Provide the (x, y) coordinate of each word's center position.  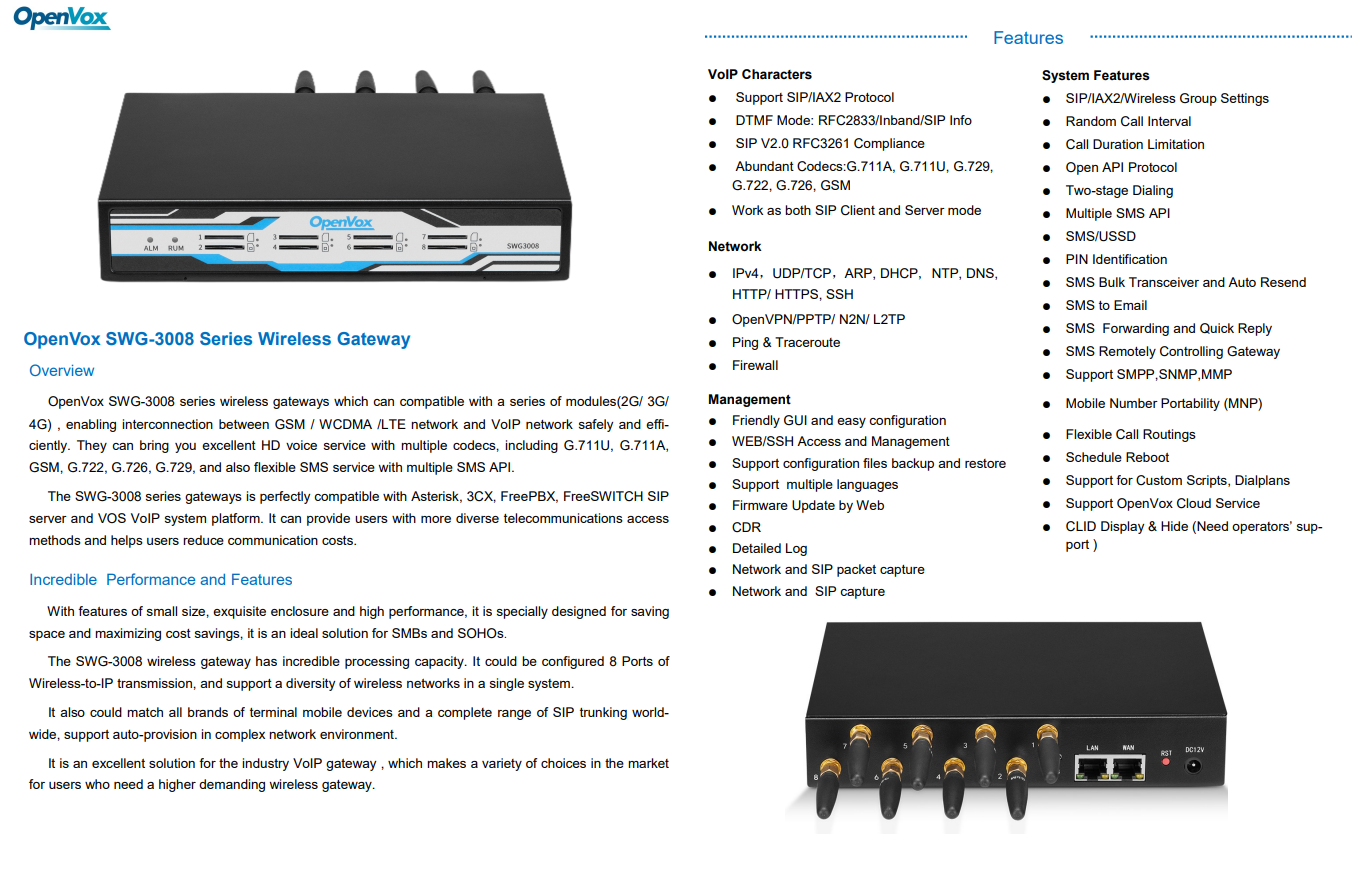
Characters (777, 74)
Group (1198, 99)
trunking (603, 713)
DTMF (754, 120)
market (648, 763)
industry (265, 764)
